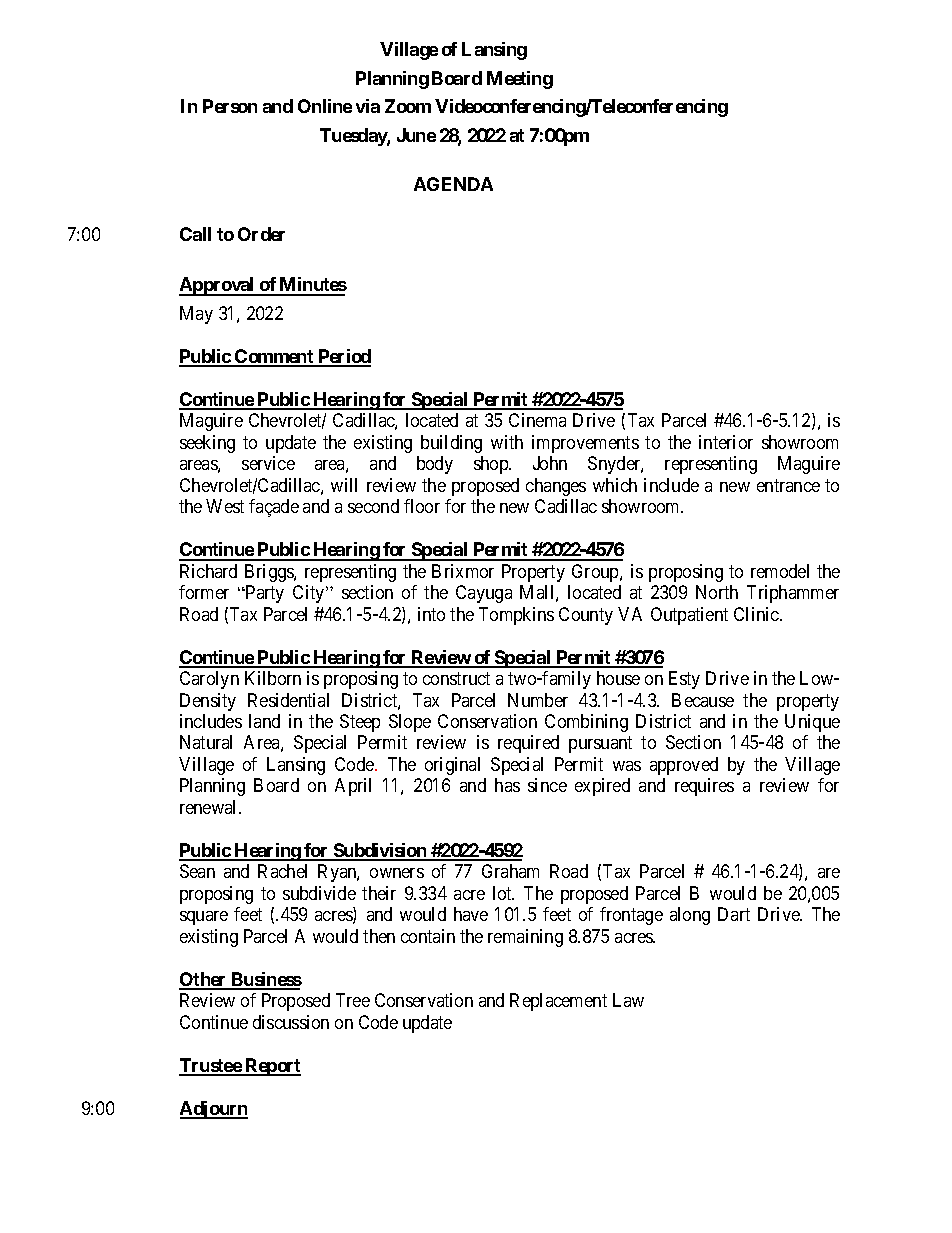  I want to click on Meeting, so click(520, 80).
